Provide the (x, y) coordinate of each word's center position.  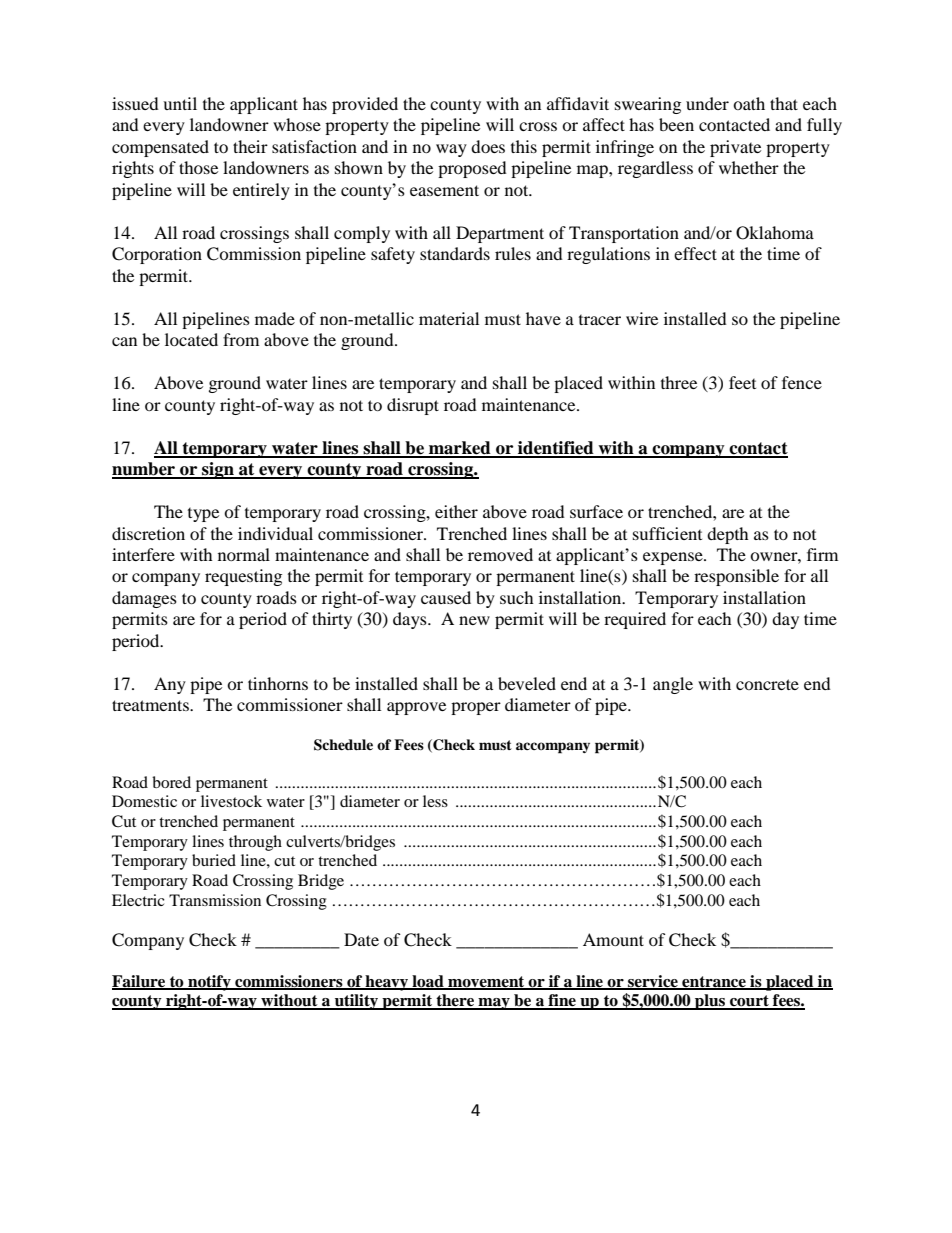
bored (171, 782)
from (241, 339)
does (488, 146)
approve (416, 708)
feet (742, 382)
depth (728, 535)
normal (244, 554)
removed (500, 554)
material (449, 318)
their (250, 146)
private (735, 148)
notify (209, 983)
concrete (767, 684)
